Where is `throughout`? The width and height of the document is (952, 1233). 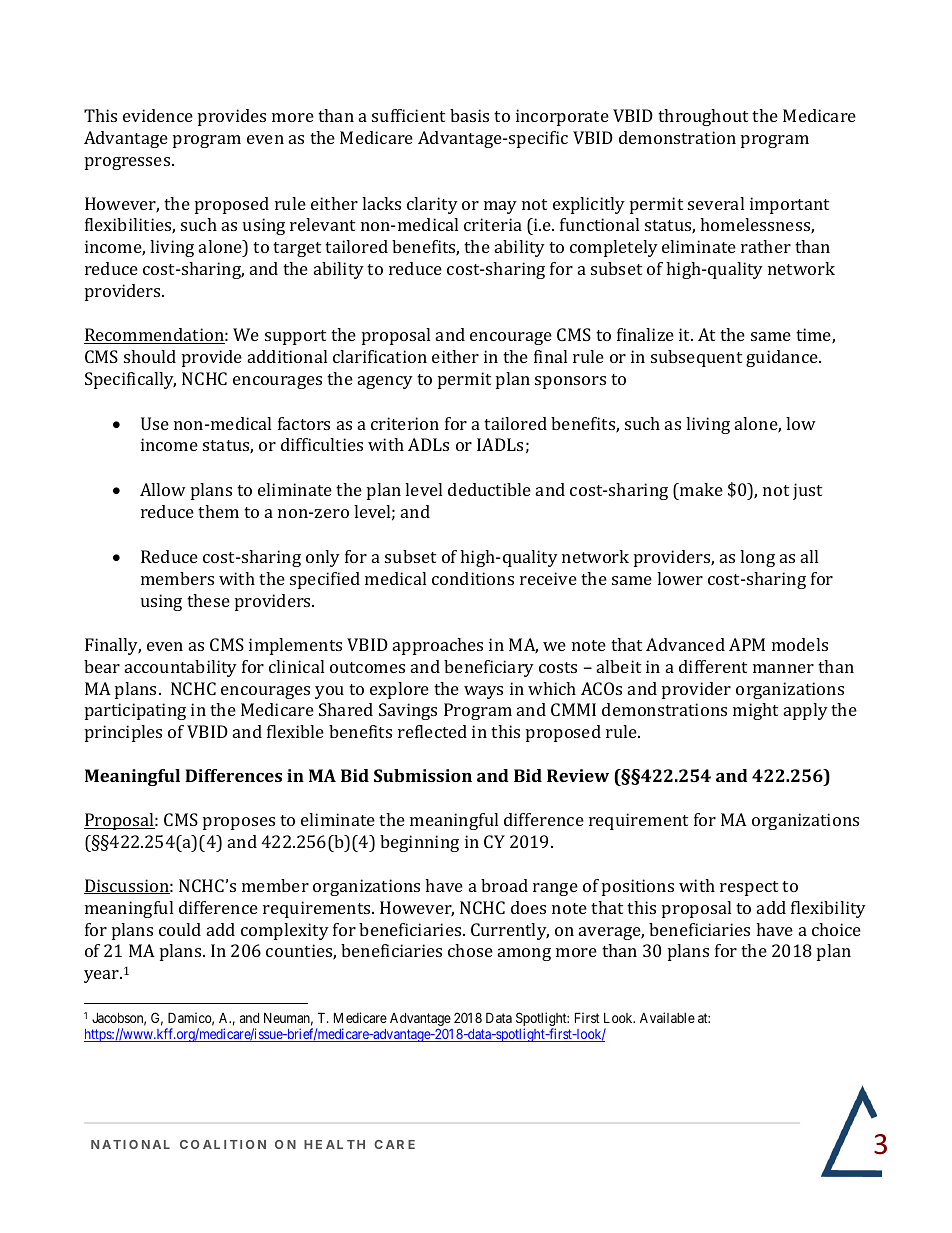
throughout is located at coordinates (703, 117).
